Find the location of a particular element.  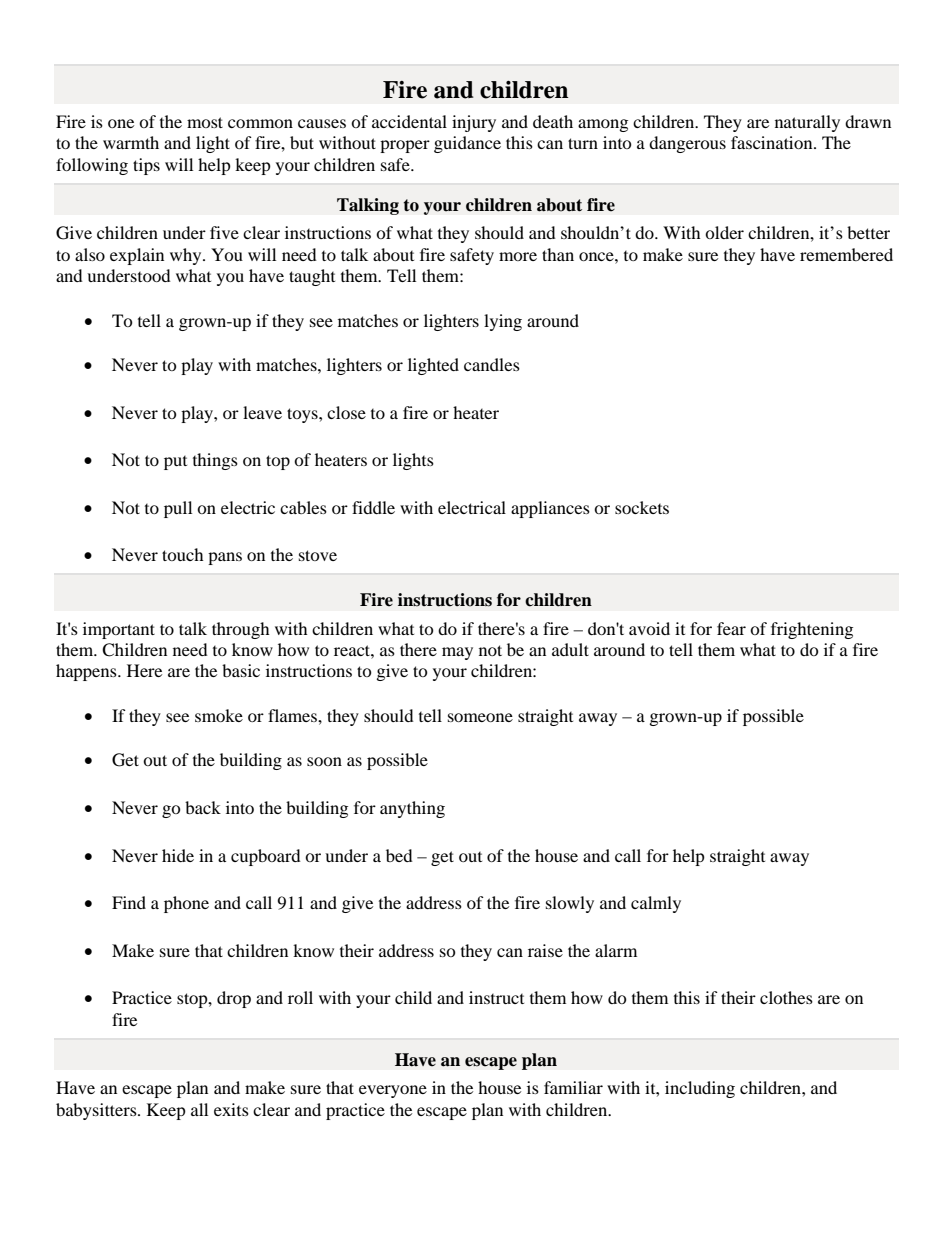

everyone is located at coordinates (393, 1091).
